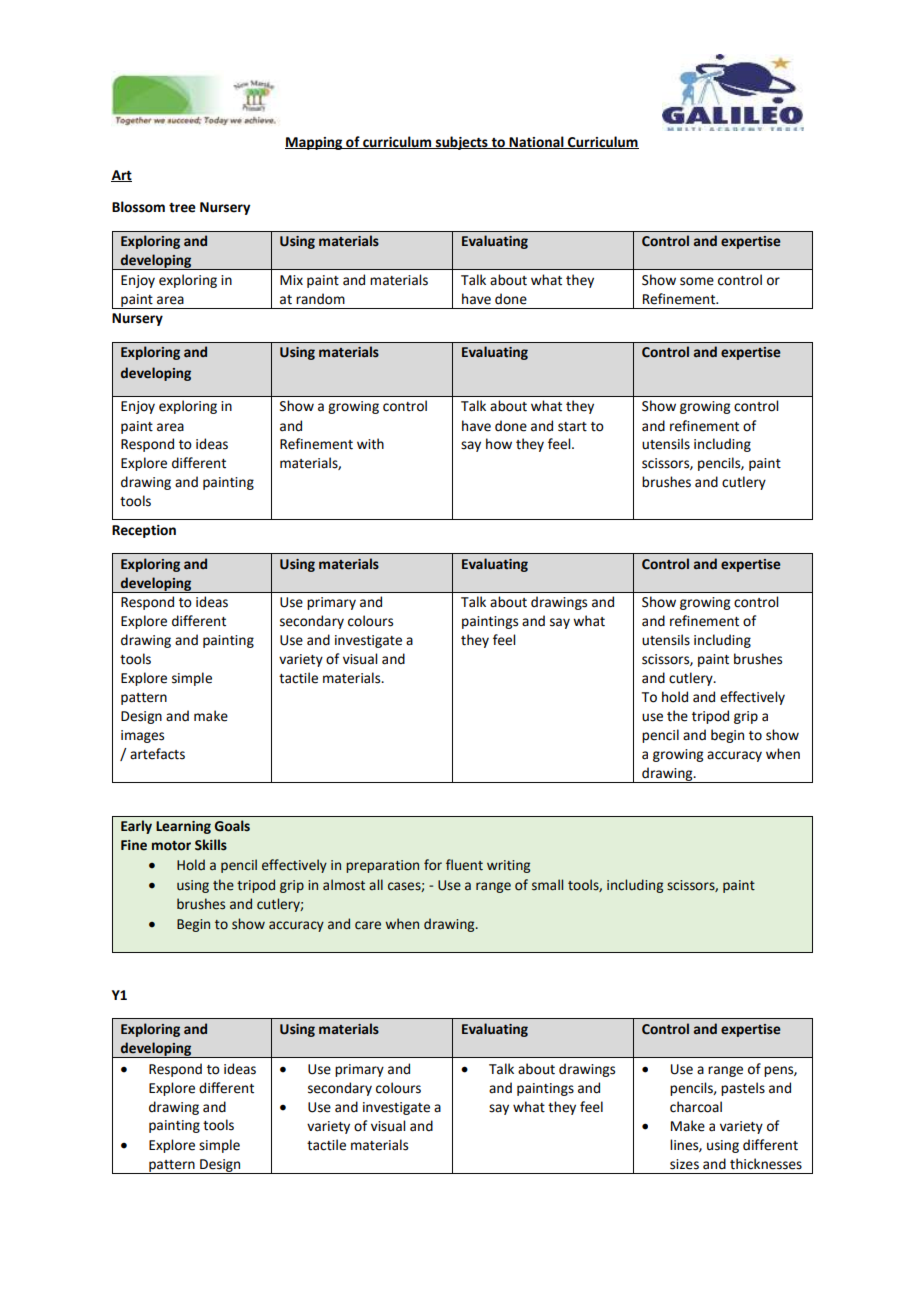  Describe the element at coordinates (370, 444) in the screenshot. I see `with` at that location.
